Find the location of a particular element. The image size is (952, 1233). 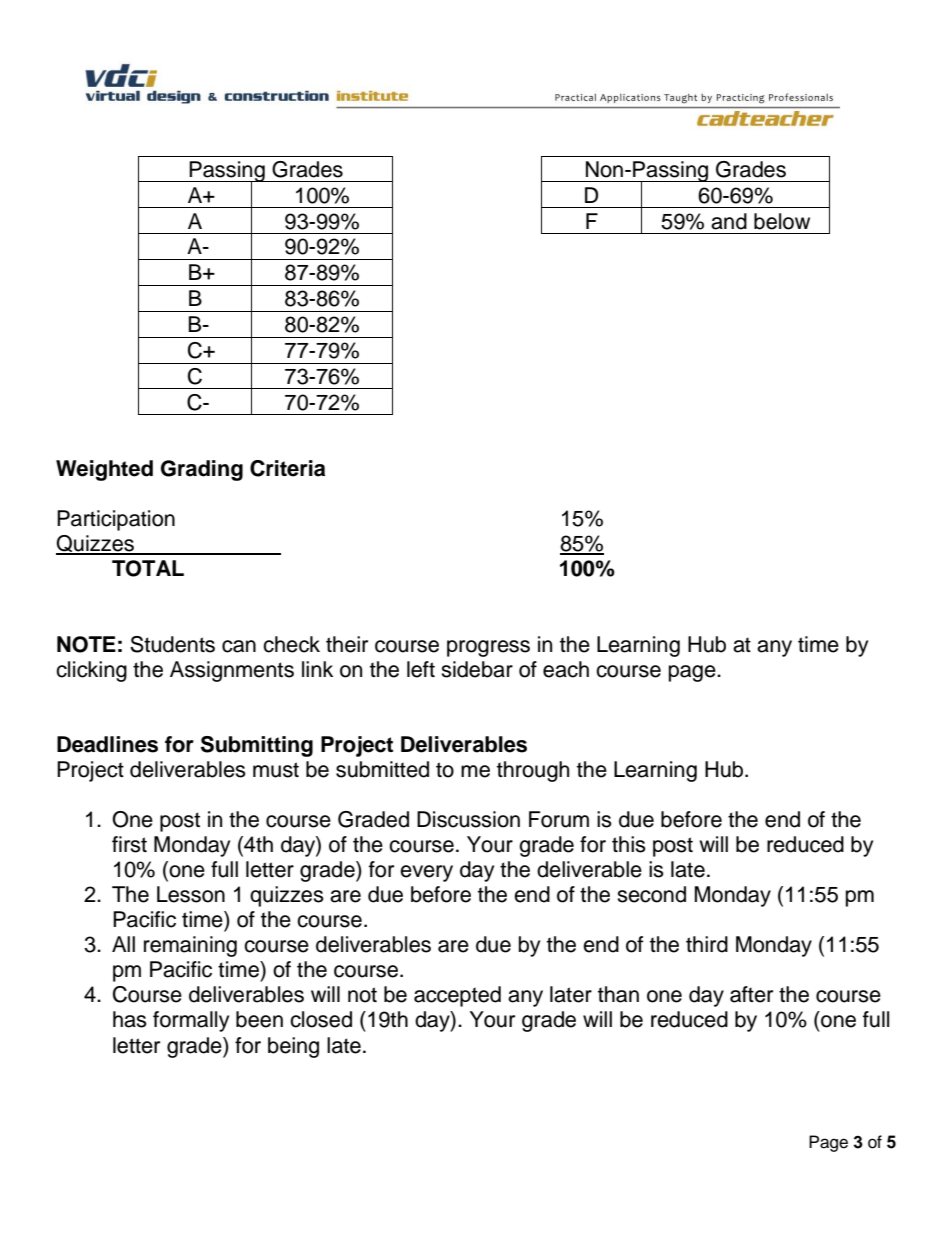

Grading is located at coordinates (202, 470).
